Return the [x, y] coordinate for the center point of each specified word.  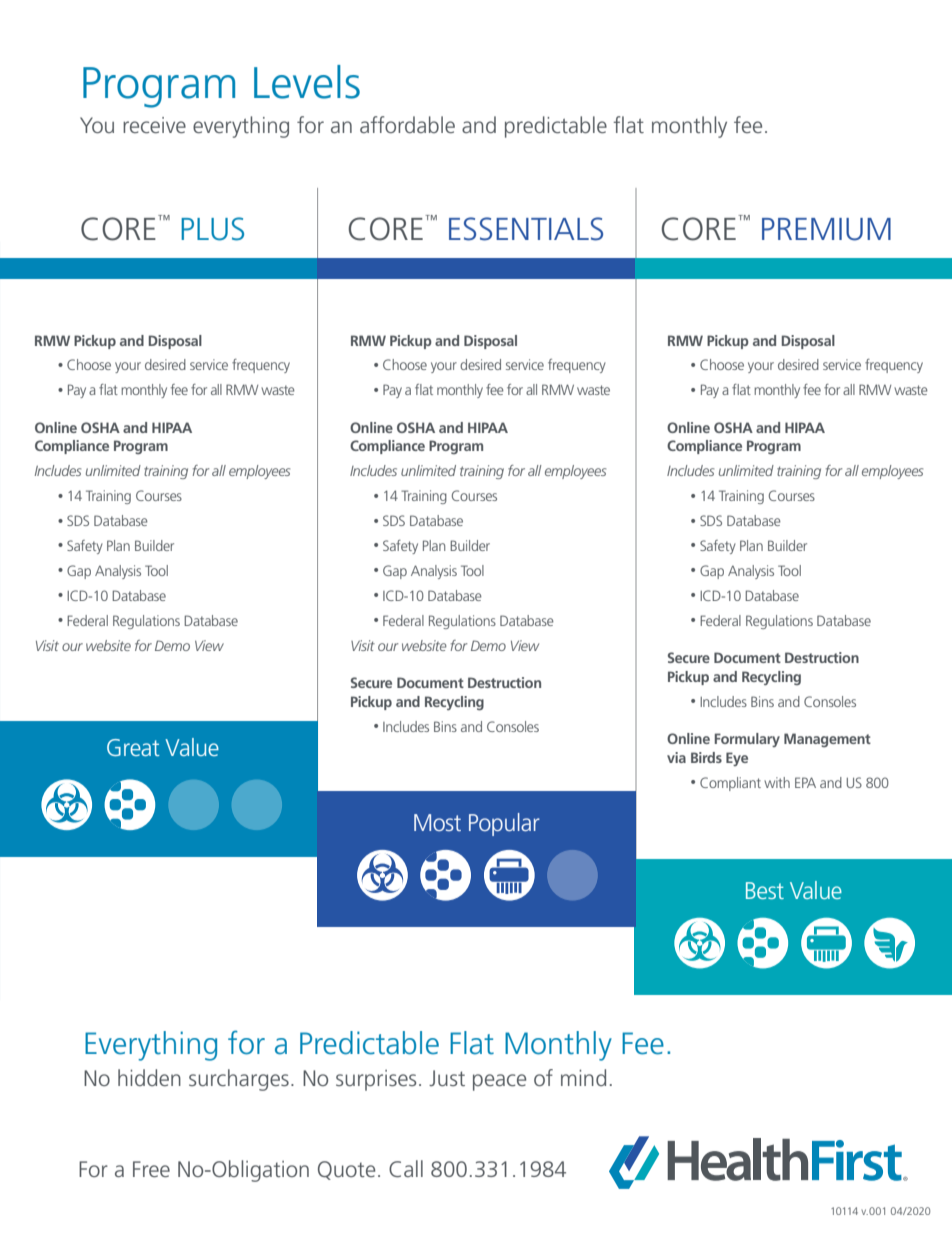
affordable [407, 124]
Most [437, 822]
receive [154, 125]
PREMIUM [826, 229]
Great [133, 747]
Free [151, 1169]
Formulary [747, 740]
